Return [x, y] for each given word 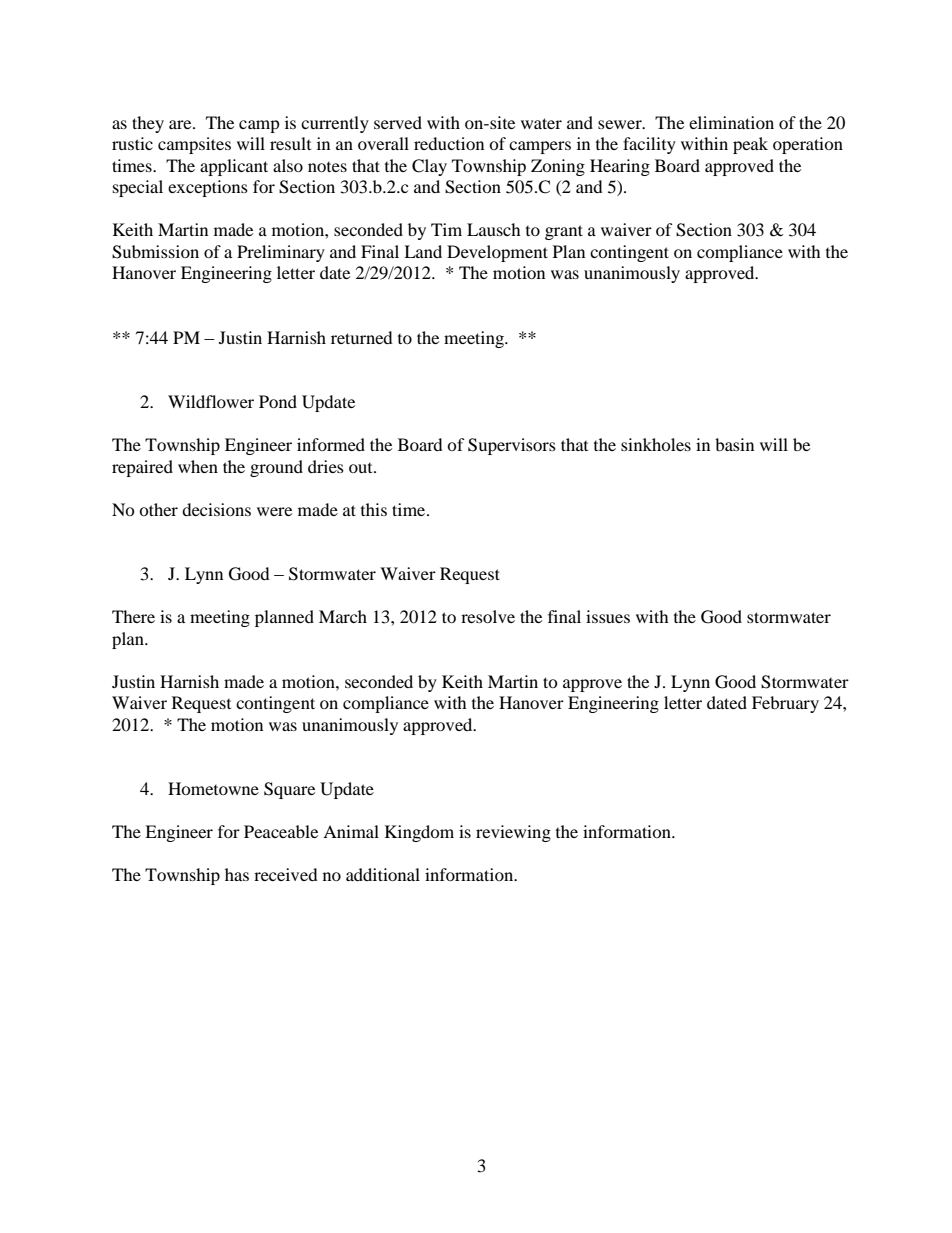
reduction [449, 143]
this [374, 509]
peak [750, 145]
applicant [234, 167]
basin [734, 444]
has [237, 874]
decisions [216, 509]
